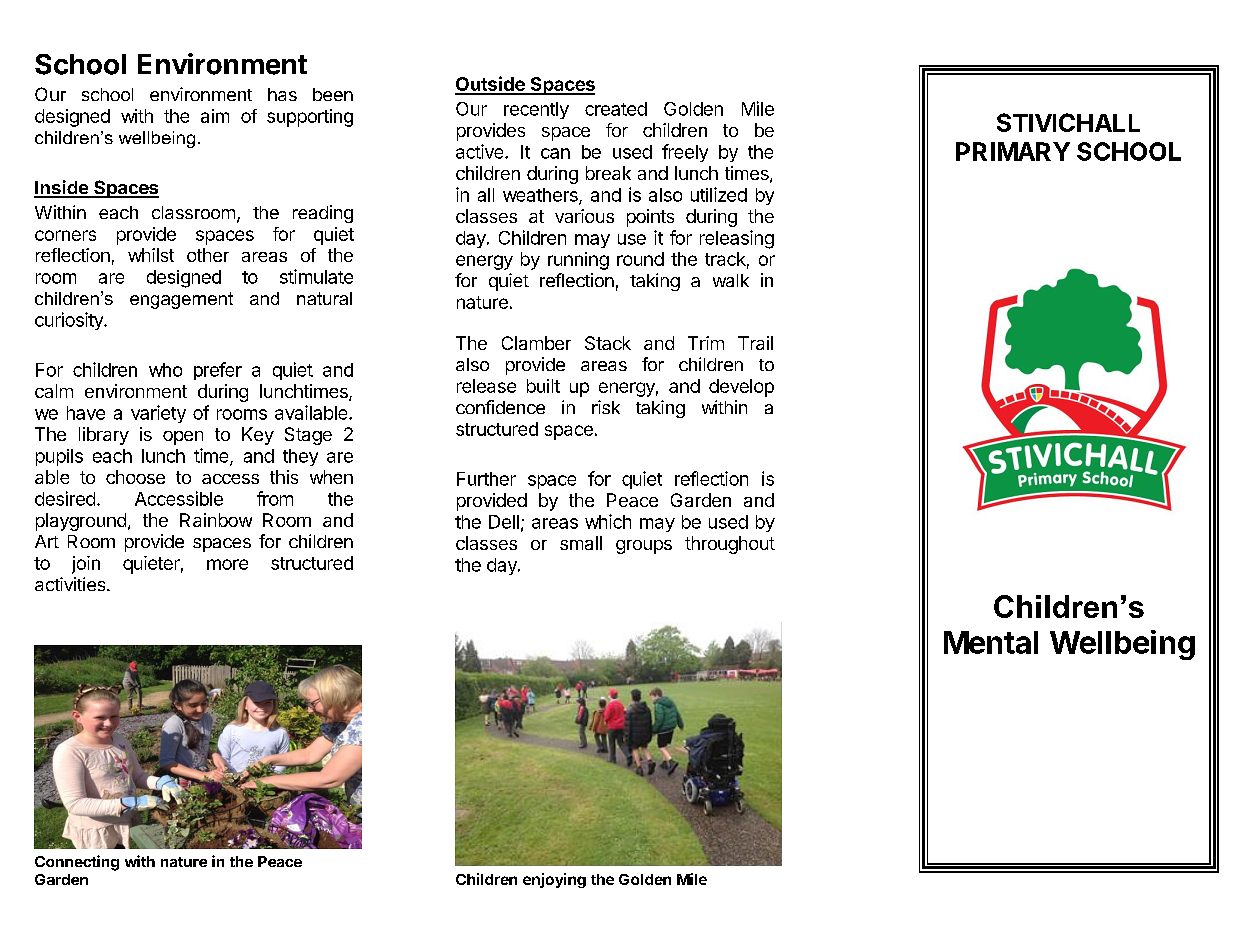  I want to click on Mental, so click(991, 642).
